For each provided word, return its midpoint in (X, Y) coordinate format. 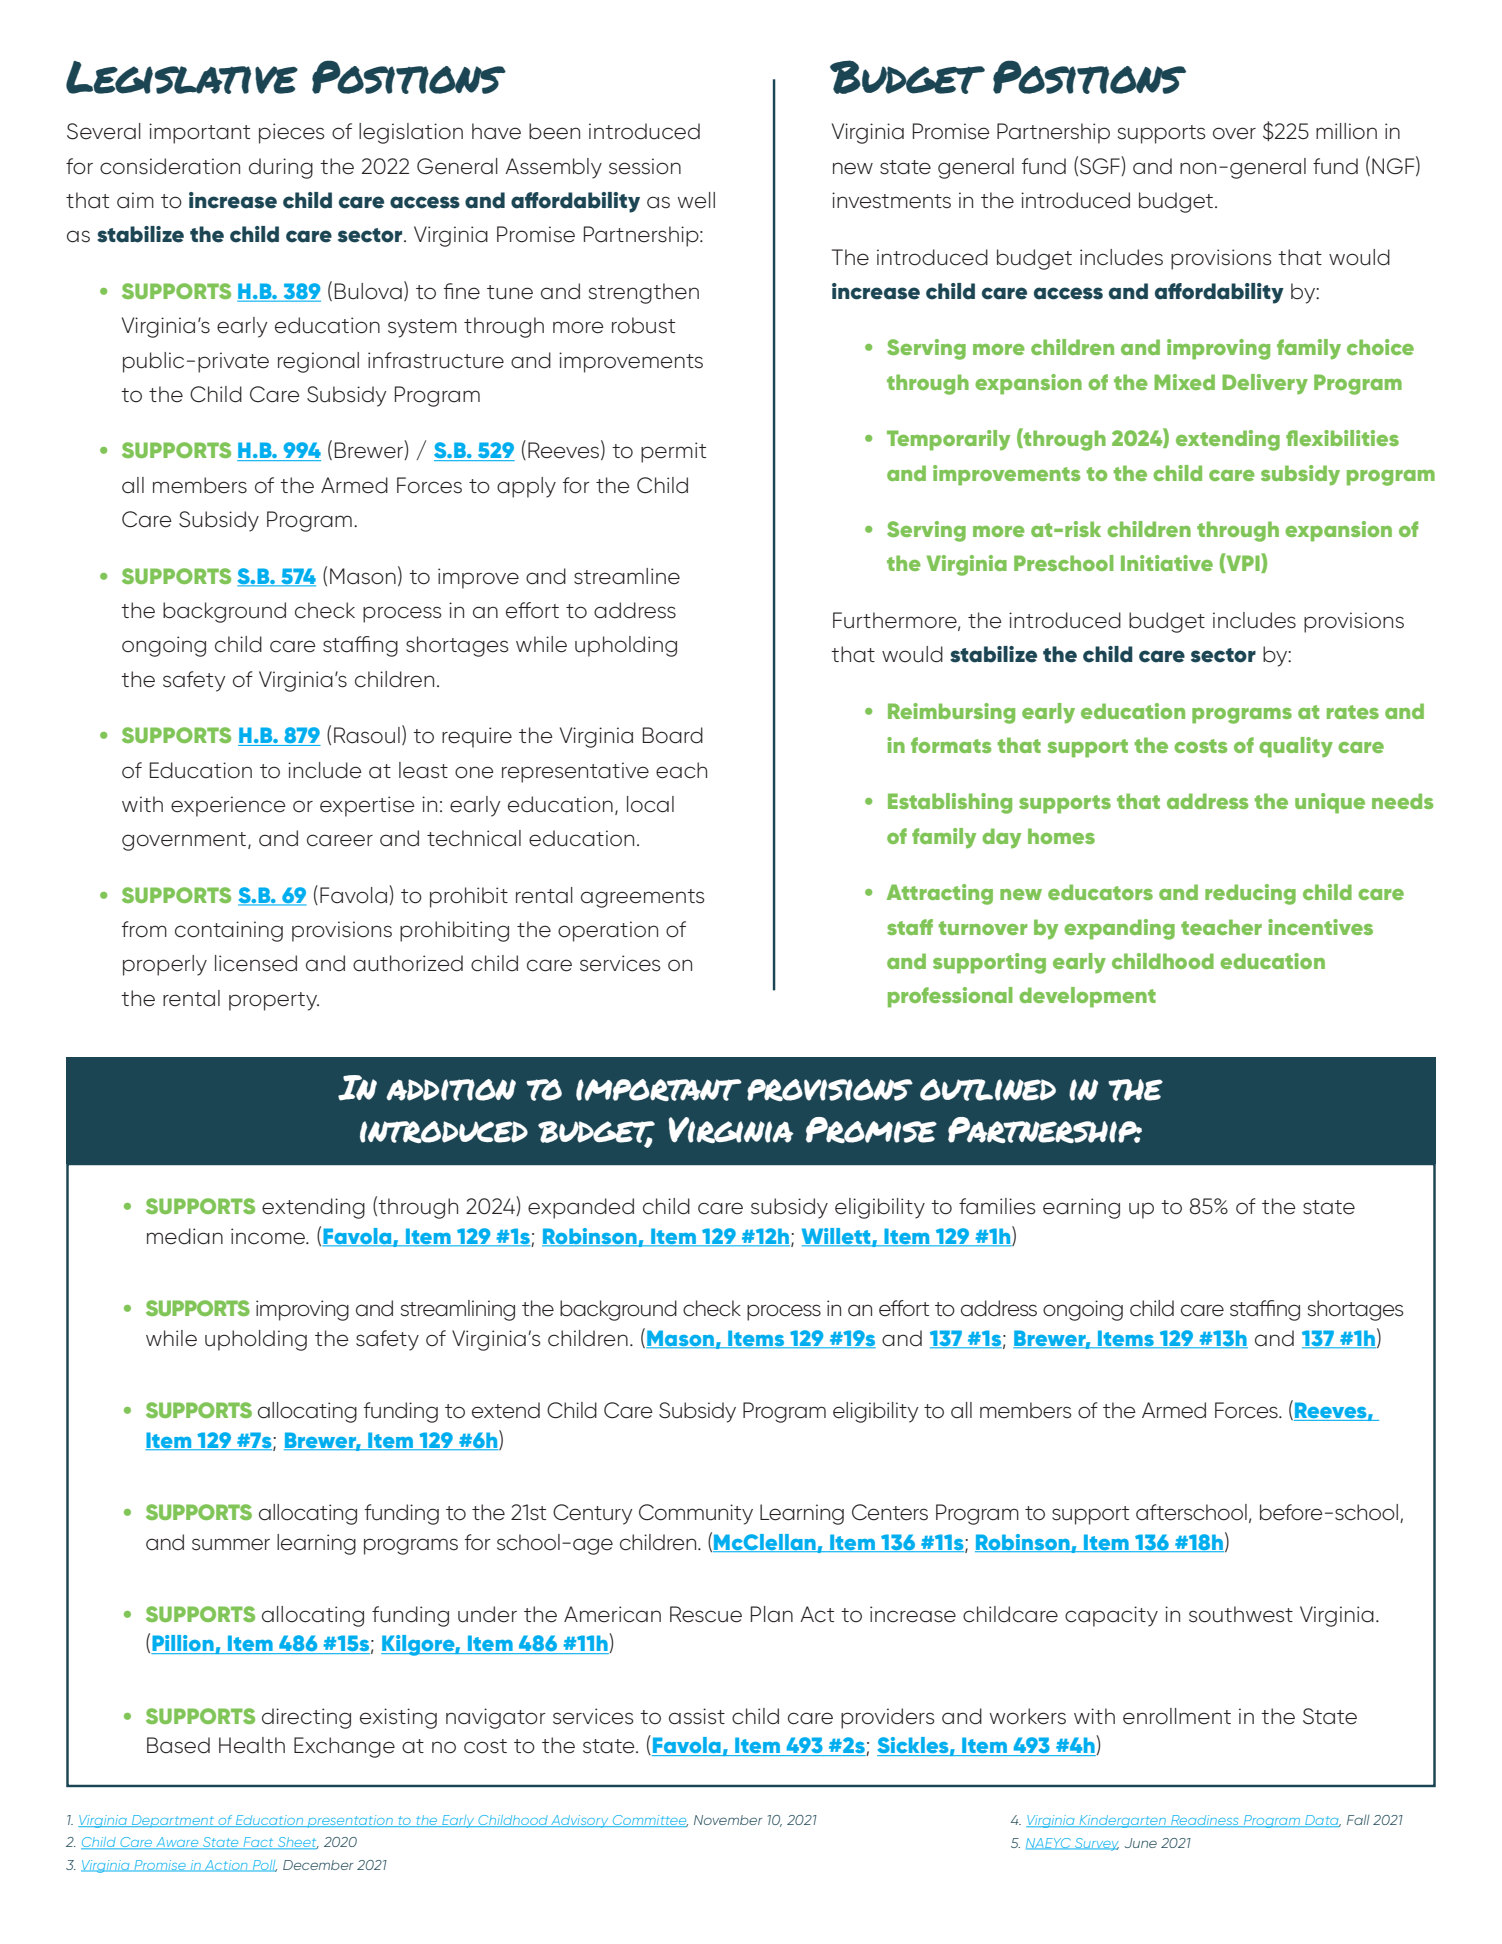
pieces (291, 133)
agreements (642, 898)
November (728, 1820)
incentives (1320, 927)
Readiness (1205, 1821)
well (696, 200)
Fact (258, 1843)
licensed (256, 963)
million (1346, 131)
